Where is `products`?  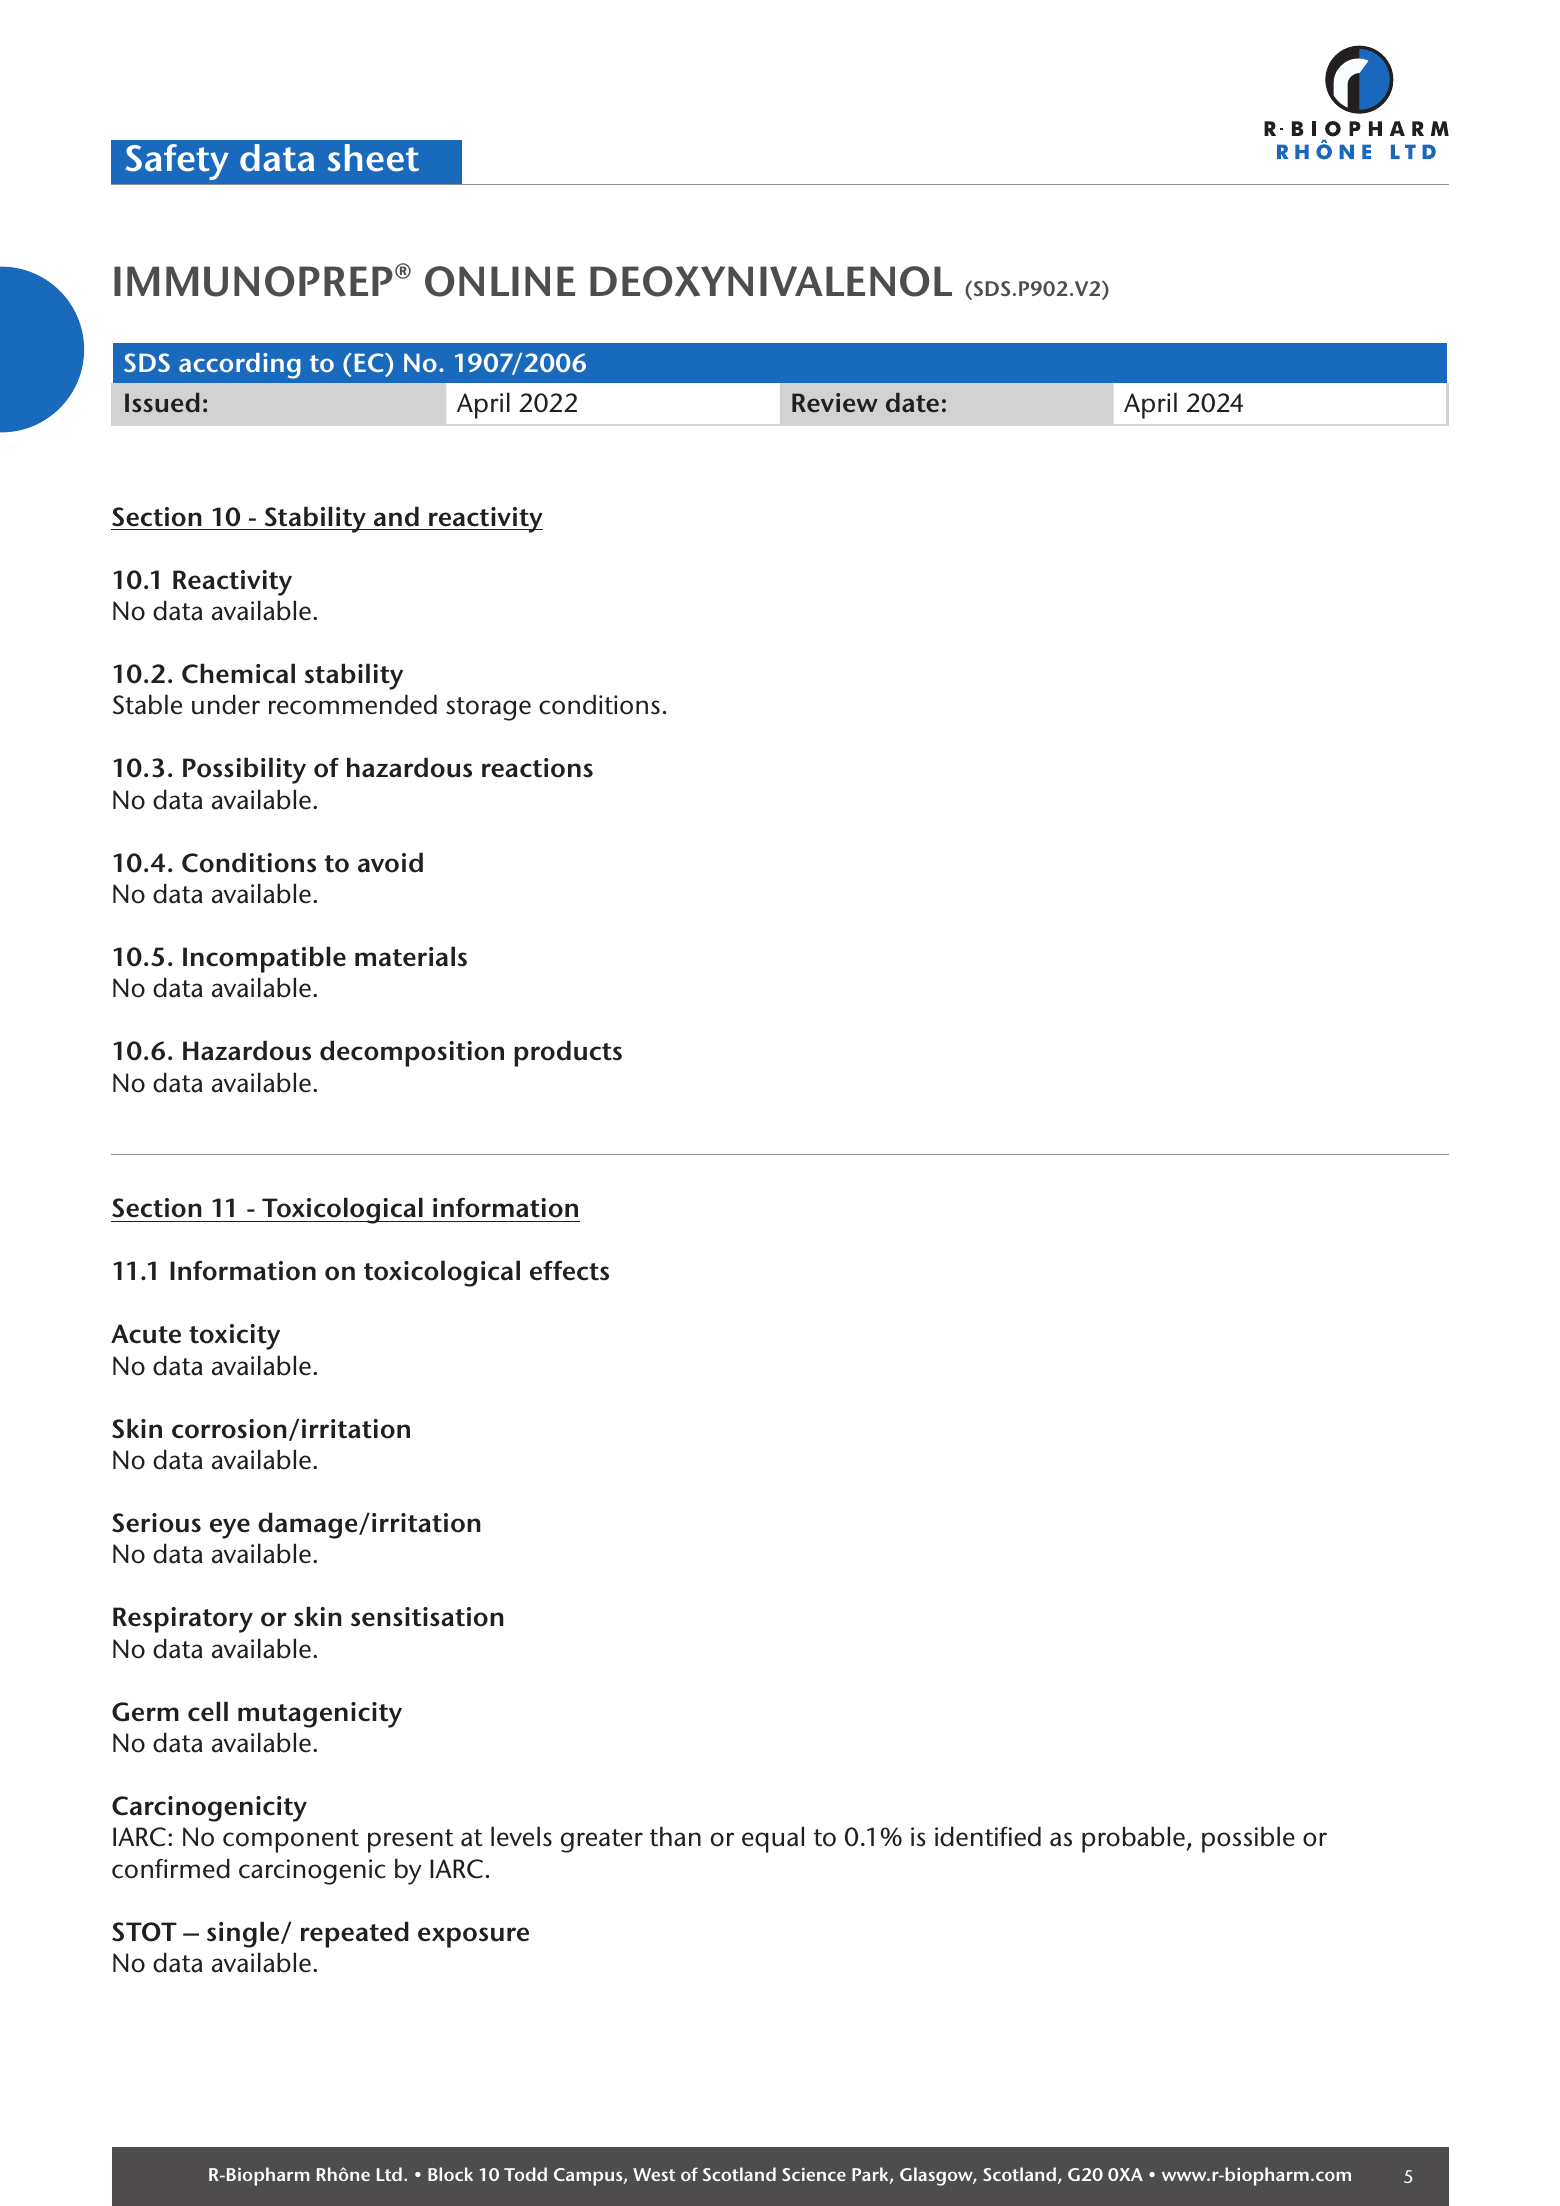
products is located at coordinates (568, 1053).
